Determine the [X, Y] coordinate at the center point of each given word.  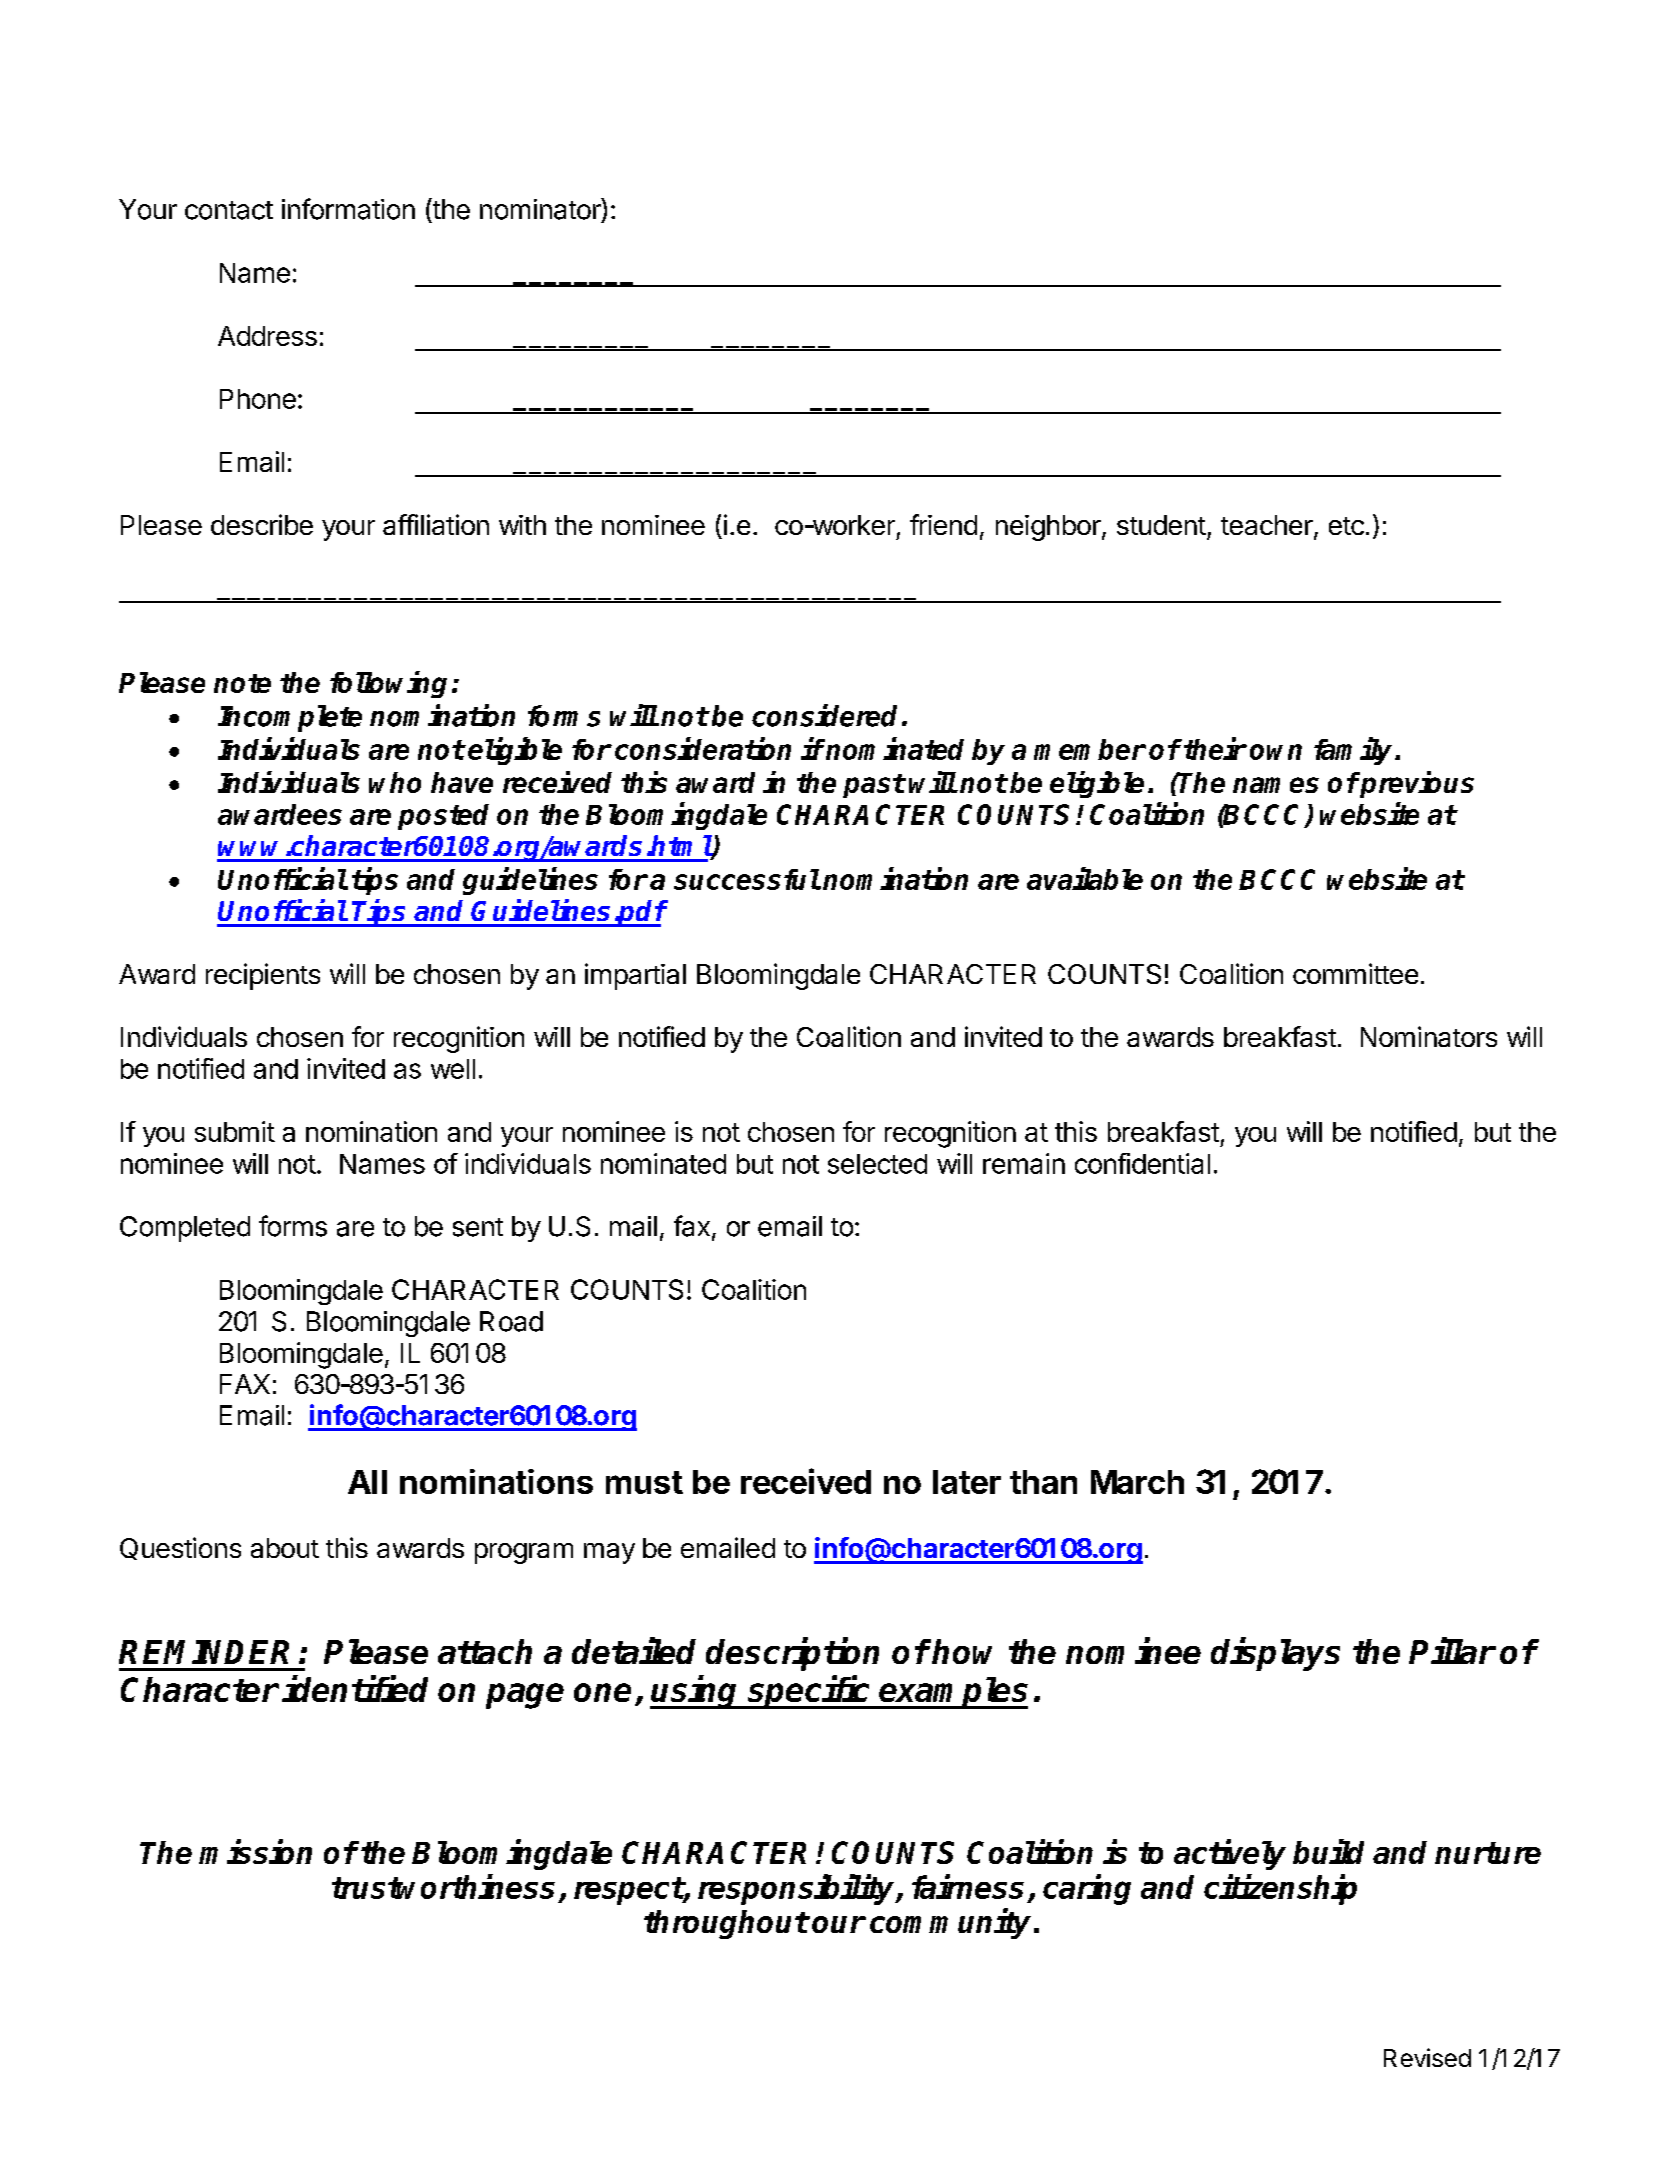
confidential [1142, 1163]
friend [943, 524]
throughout [726, 1924]
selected [877, 1164]
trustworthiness [443, 1886]
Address [267, 336]
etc [1346, 526]
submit [235, 1131]
